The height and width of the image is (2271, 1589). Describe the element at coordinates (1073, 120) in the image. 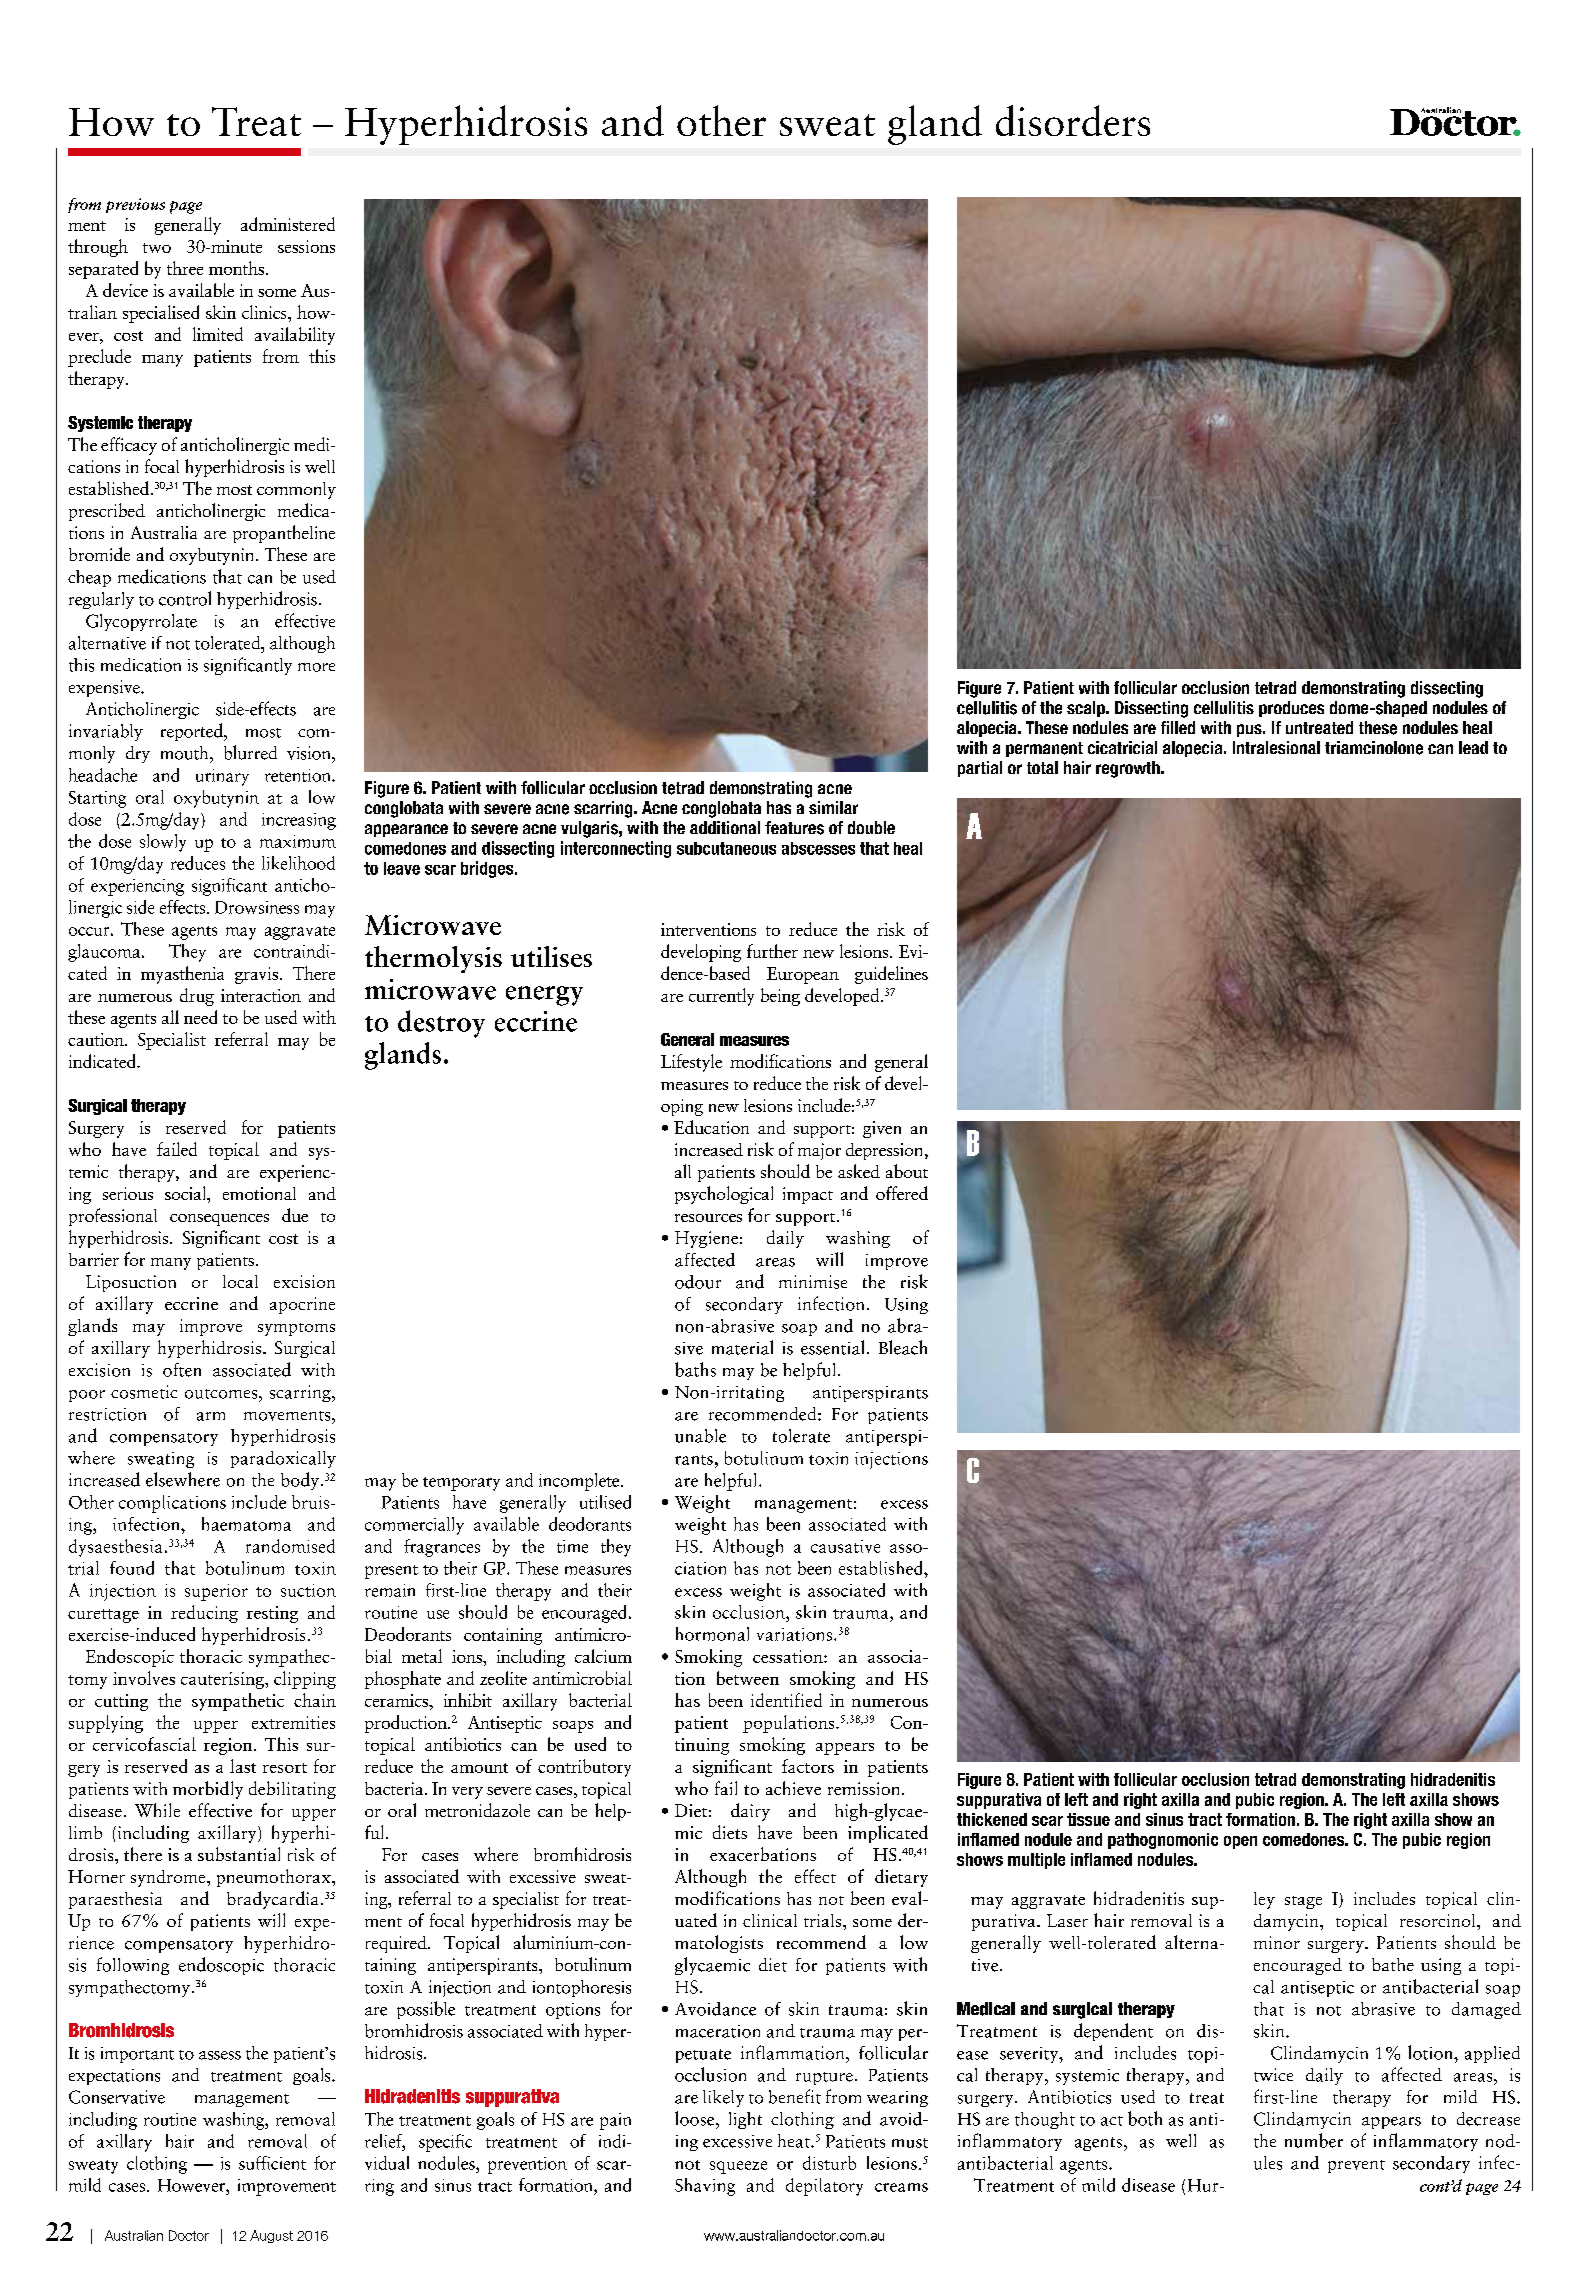

I see `disorders` at that location.
